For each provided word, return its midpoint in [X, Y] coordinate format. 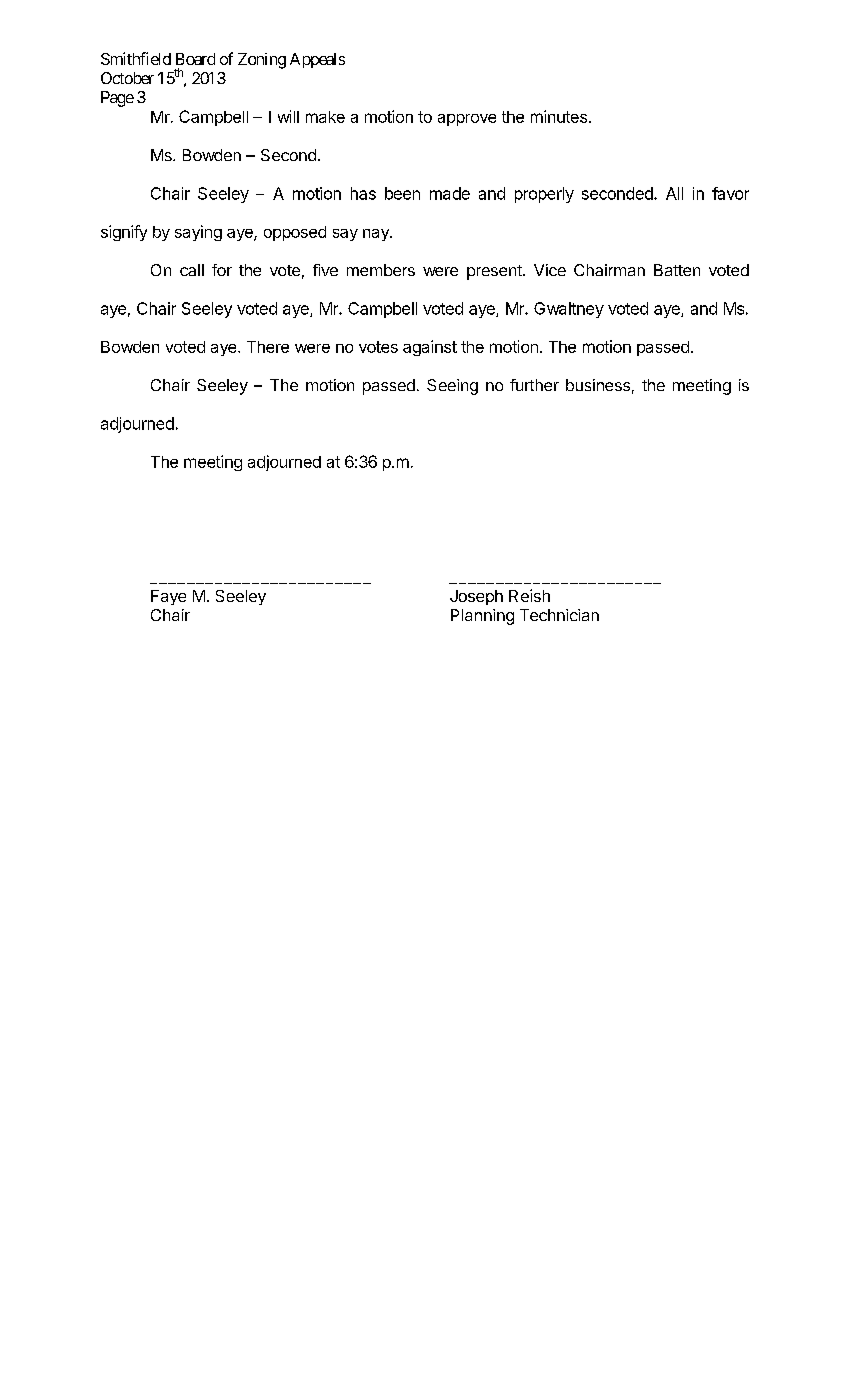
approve [467, 120]
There [268, 347]
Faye [168, 597]
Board [195, 59]
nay [377, 235]
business [598, 385]
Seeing [452, 387]
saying [198, 233]
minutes [559, 116]
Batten [677, 270]
